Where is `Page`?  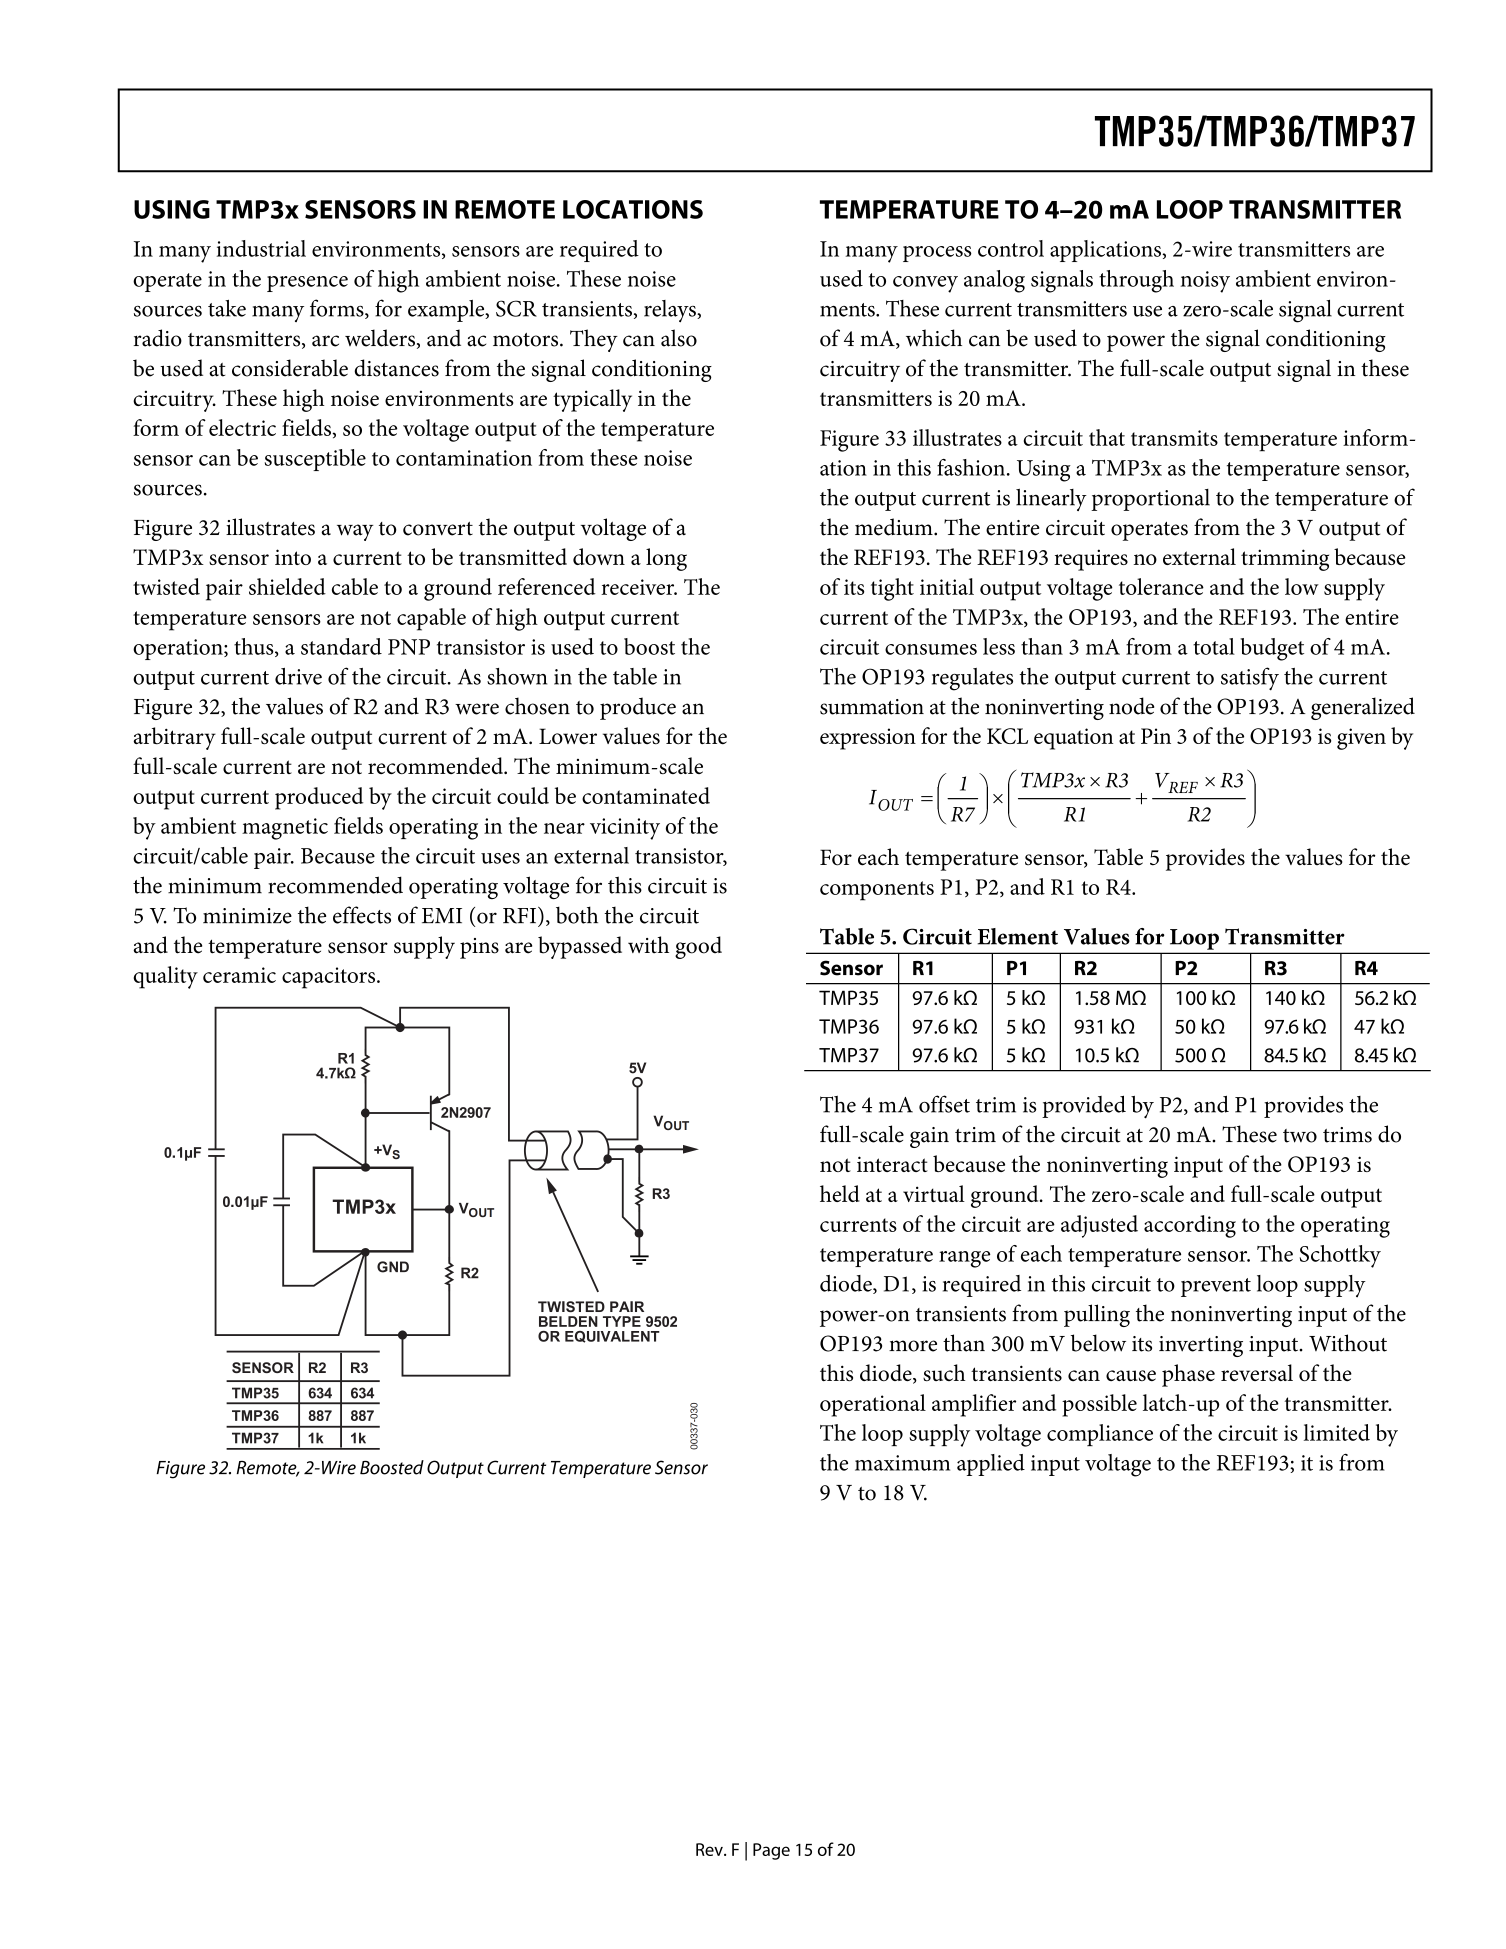 Page is located at coordinates (771, 1851).
